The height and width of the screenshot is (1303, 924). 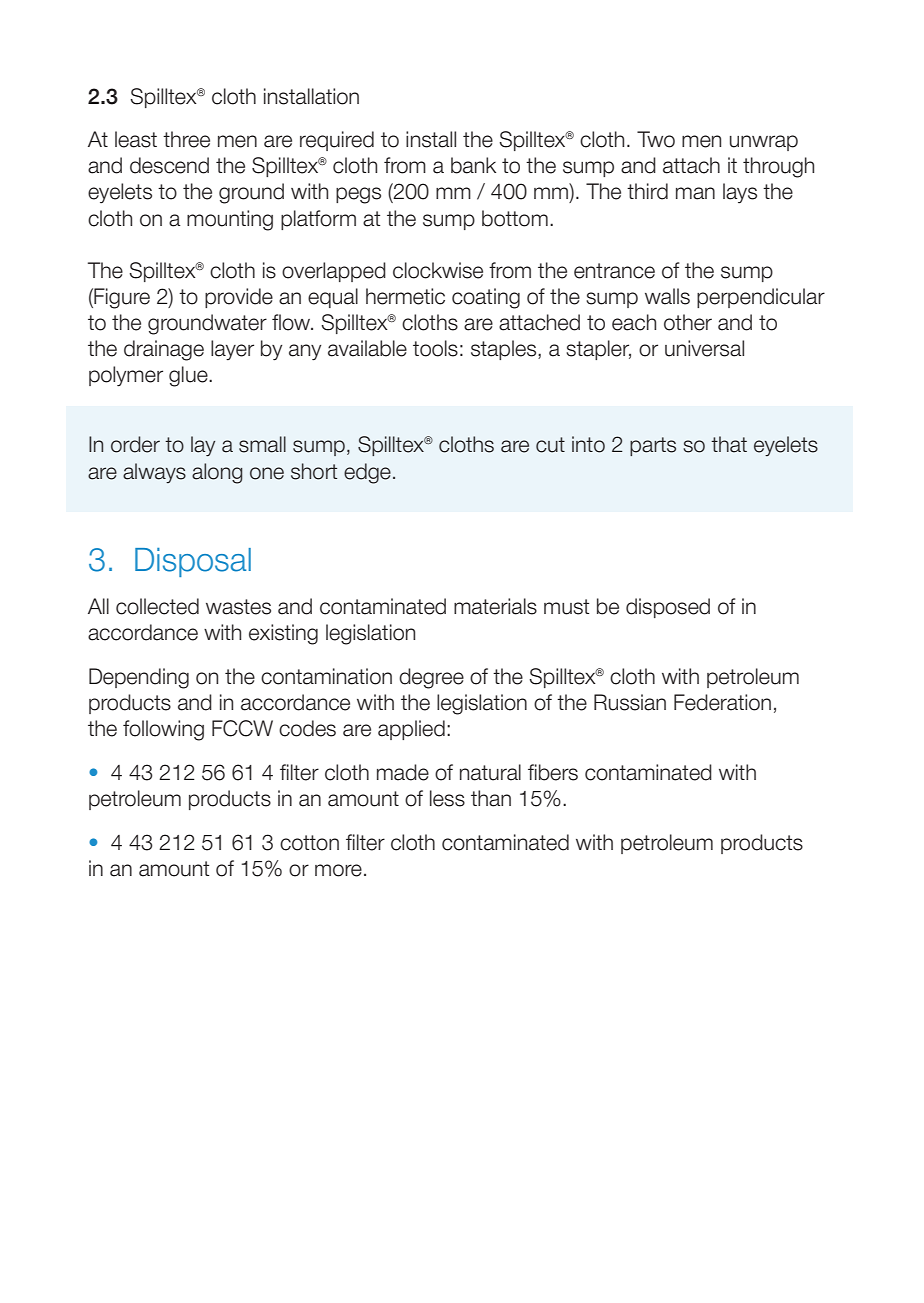 What do you see at coordinates (473, 165) in the screenshot?
I see `bank` at bounding box center [473, 165].
